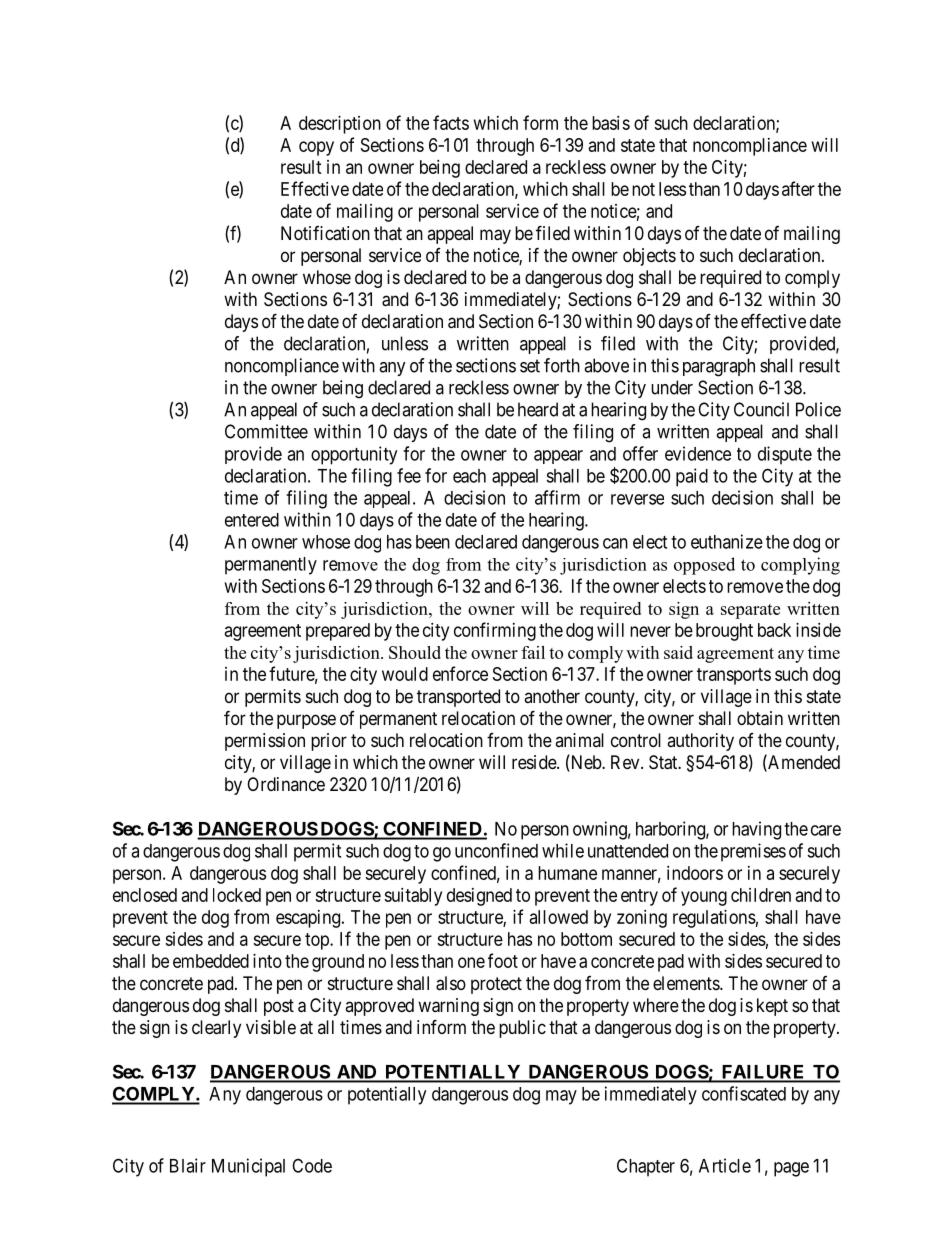  What do you see at coordinates (495, 631) in the page?
I see `confirming` at bounding box center [495, 631].
